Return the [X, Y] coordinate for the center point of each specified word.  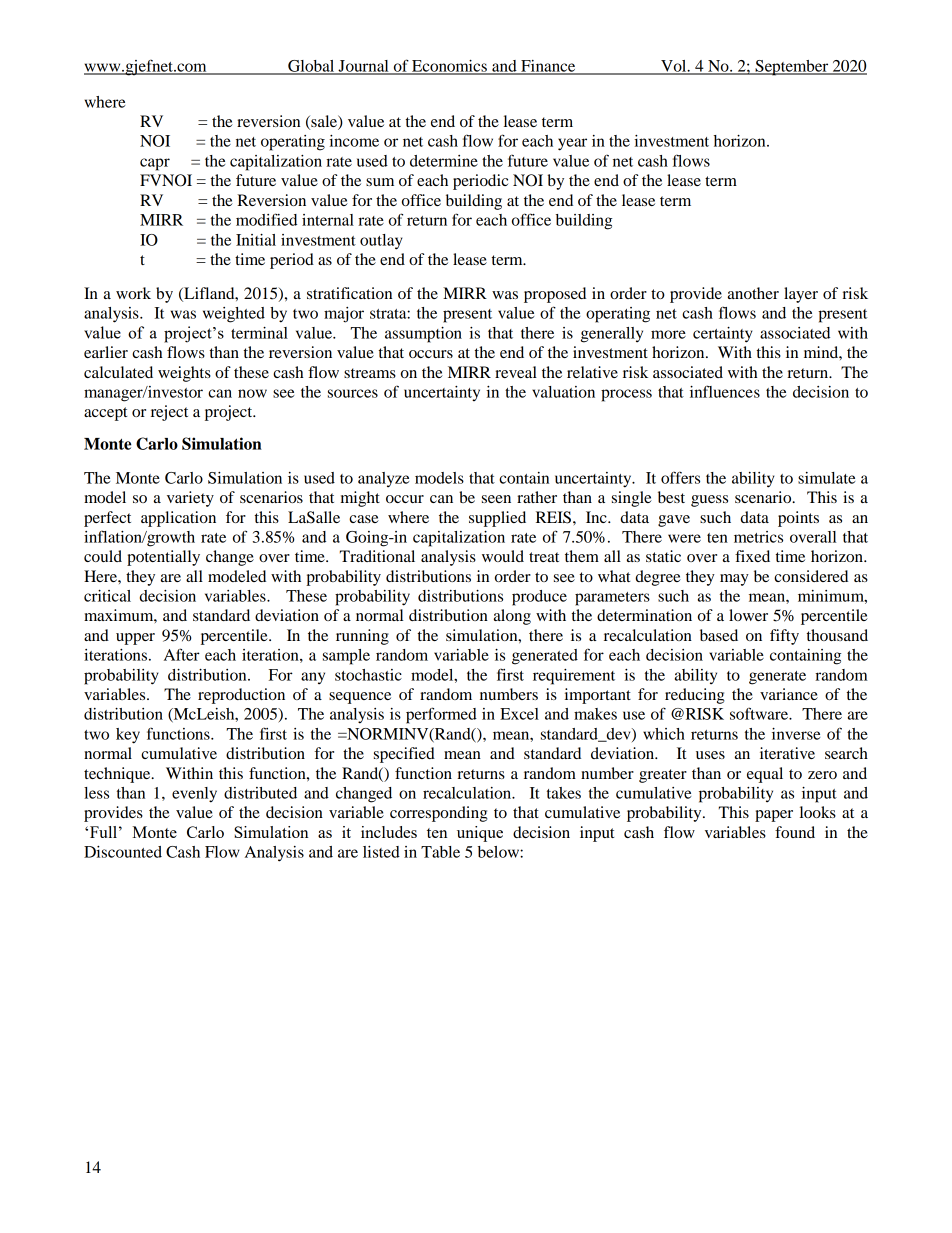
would [503, 556]
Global [311, 67]
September [792, 68]
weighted [234, 315]
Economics [449, 67]
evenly [194, 795]
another [753, 293]
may [734, 580]
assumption [423, 335]
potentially [163, 558]
